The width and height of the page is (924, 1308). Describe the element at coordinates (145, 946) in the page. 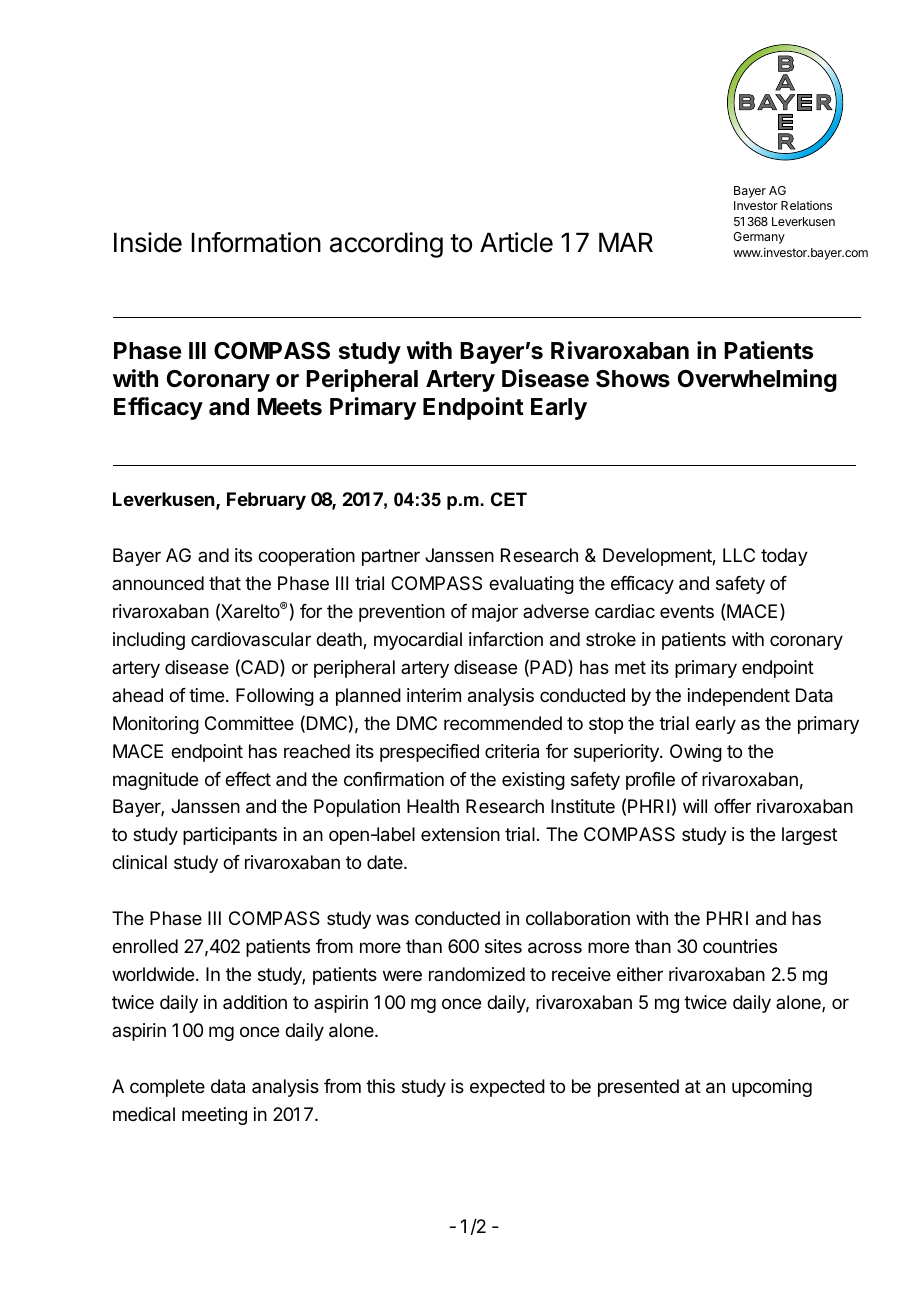

I see `enrolled` at that location.
